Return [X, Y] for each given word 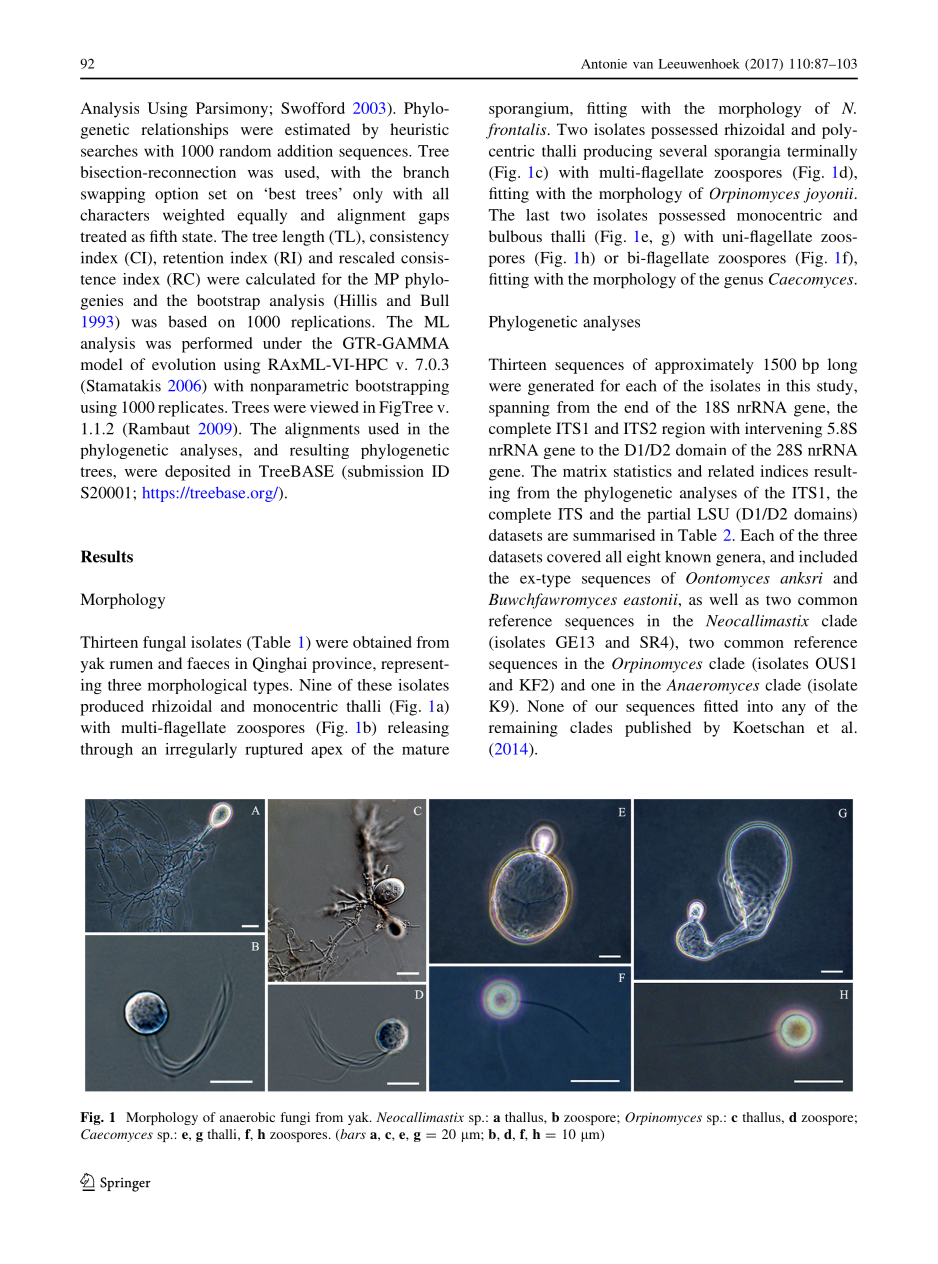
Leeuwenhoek [699, 64]
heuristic [419, 129]
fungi [295, 1118]
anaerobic [247, 1117]
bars [352, 1135]
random [245, 151]
